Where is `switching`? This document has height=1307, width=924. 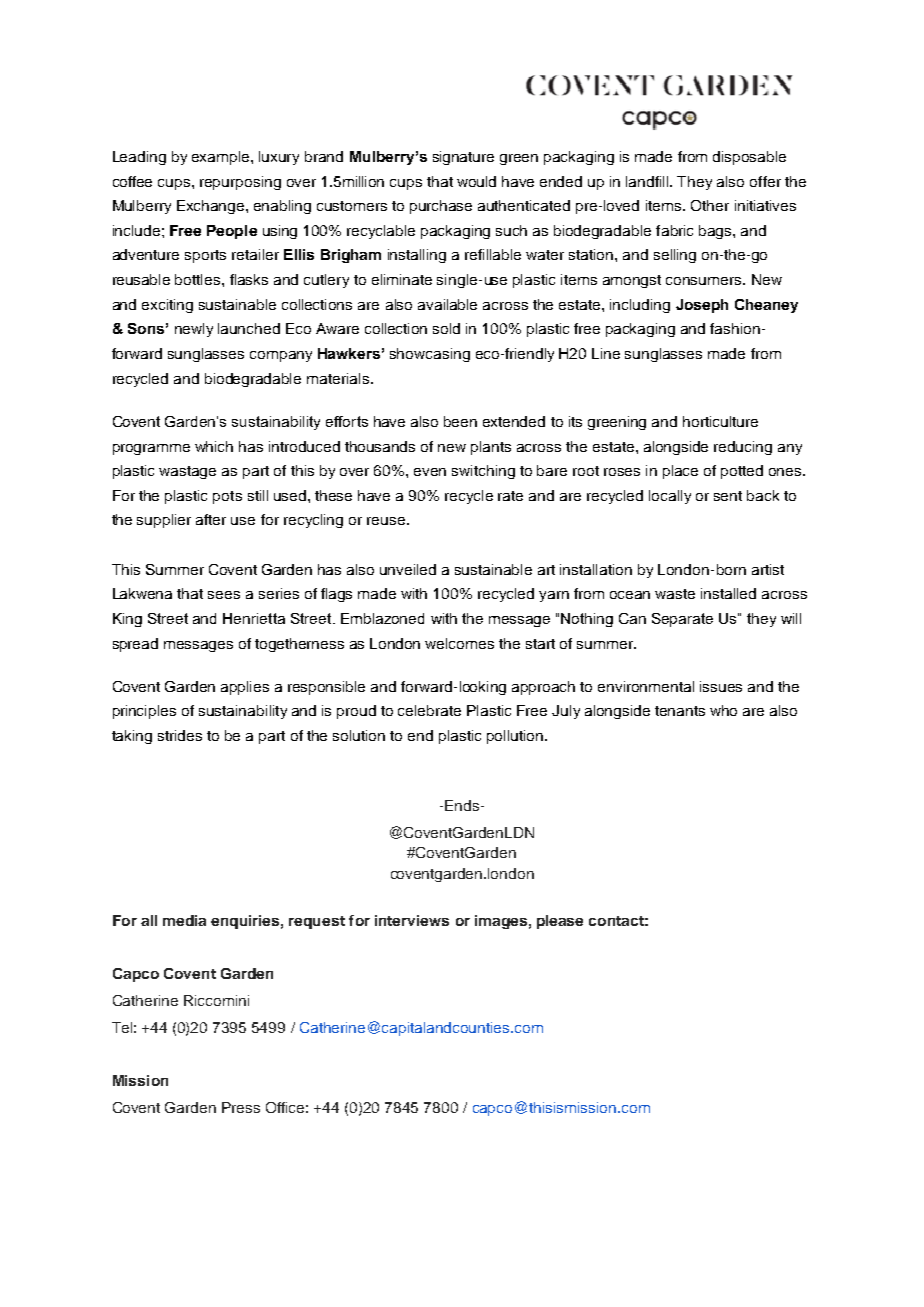 switching is located at coordinates (483, 472).
